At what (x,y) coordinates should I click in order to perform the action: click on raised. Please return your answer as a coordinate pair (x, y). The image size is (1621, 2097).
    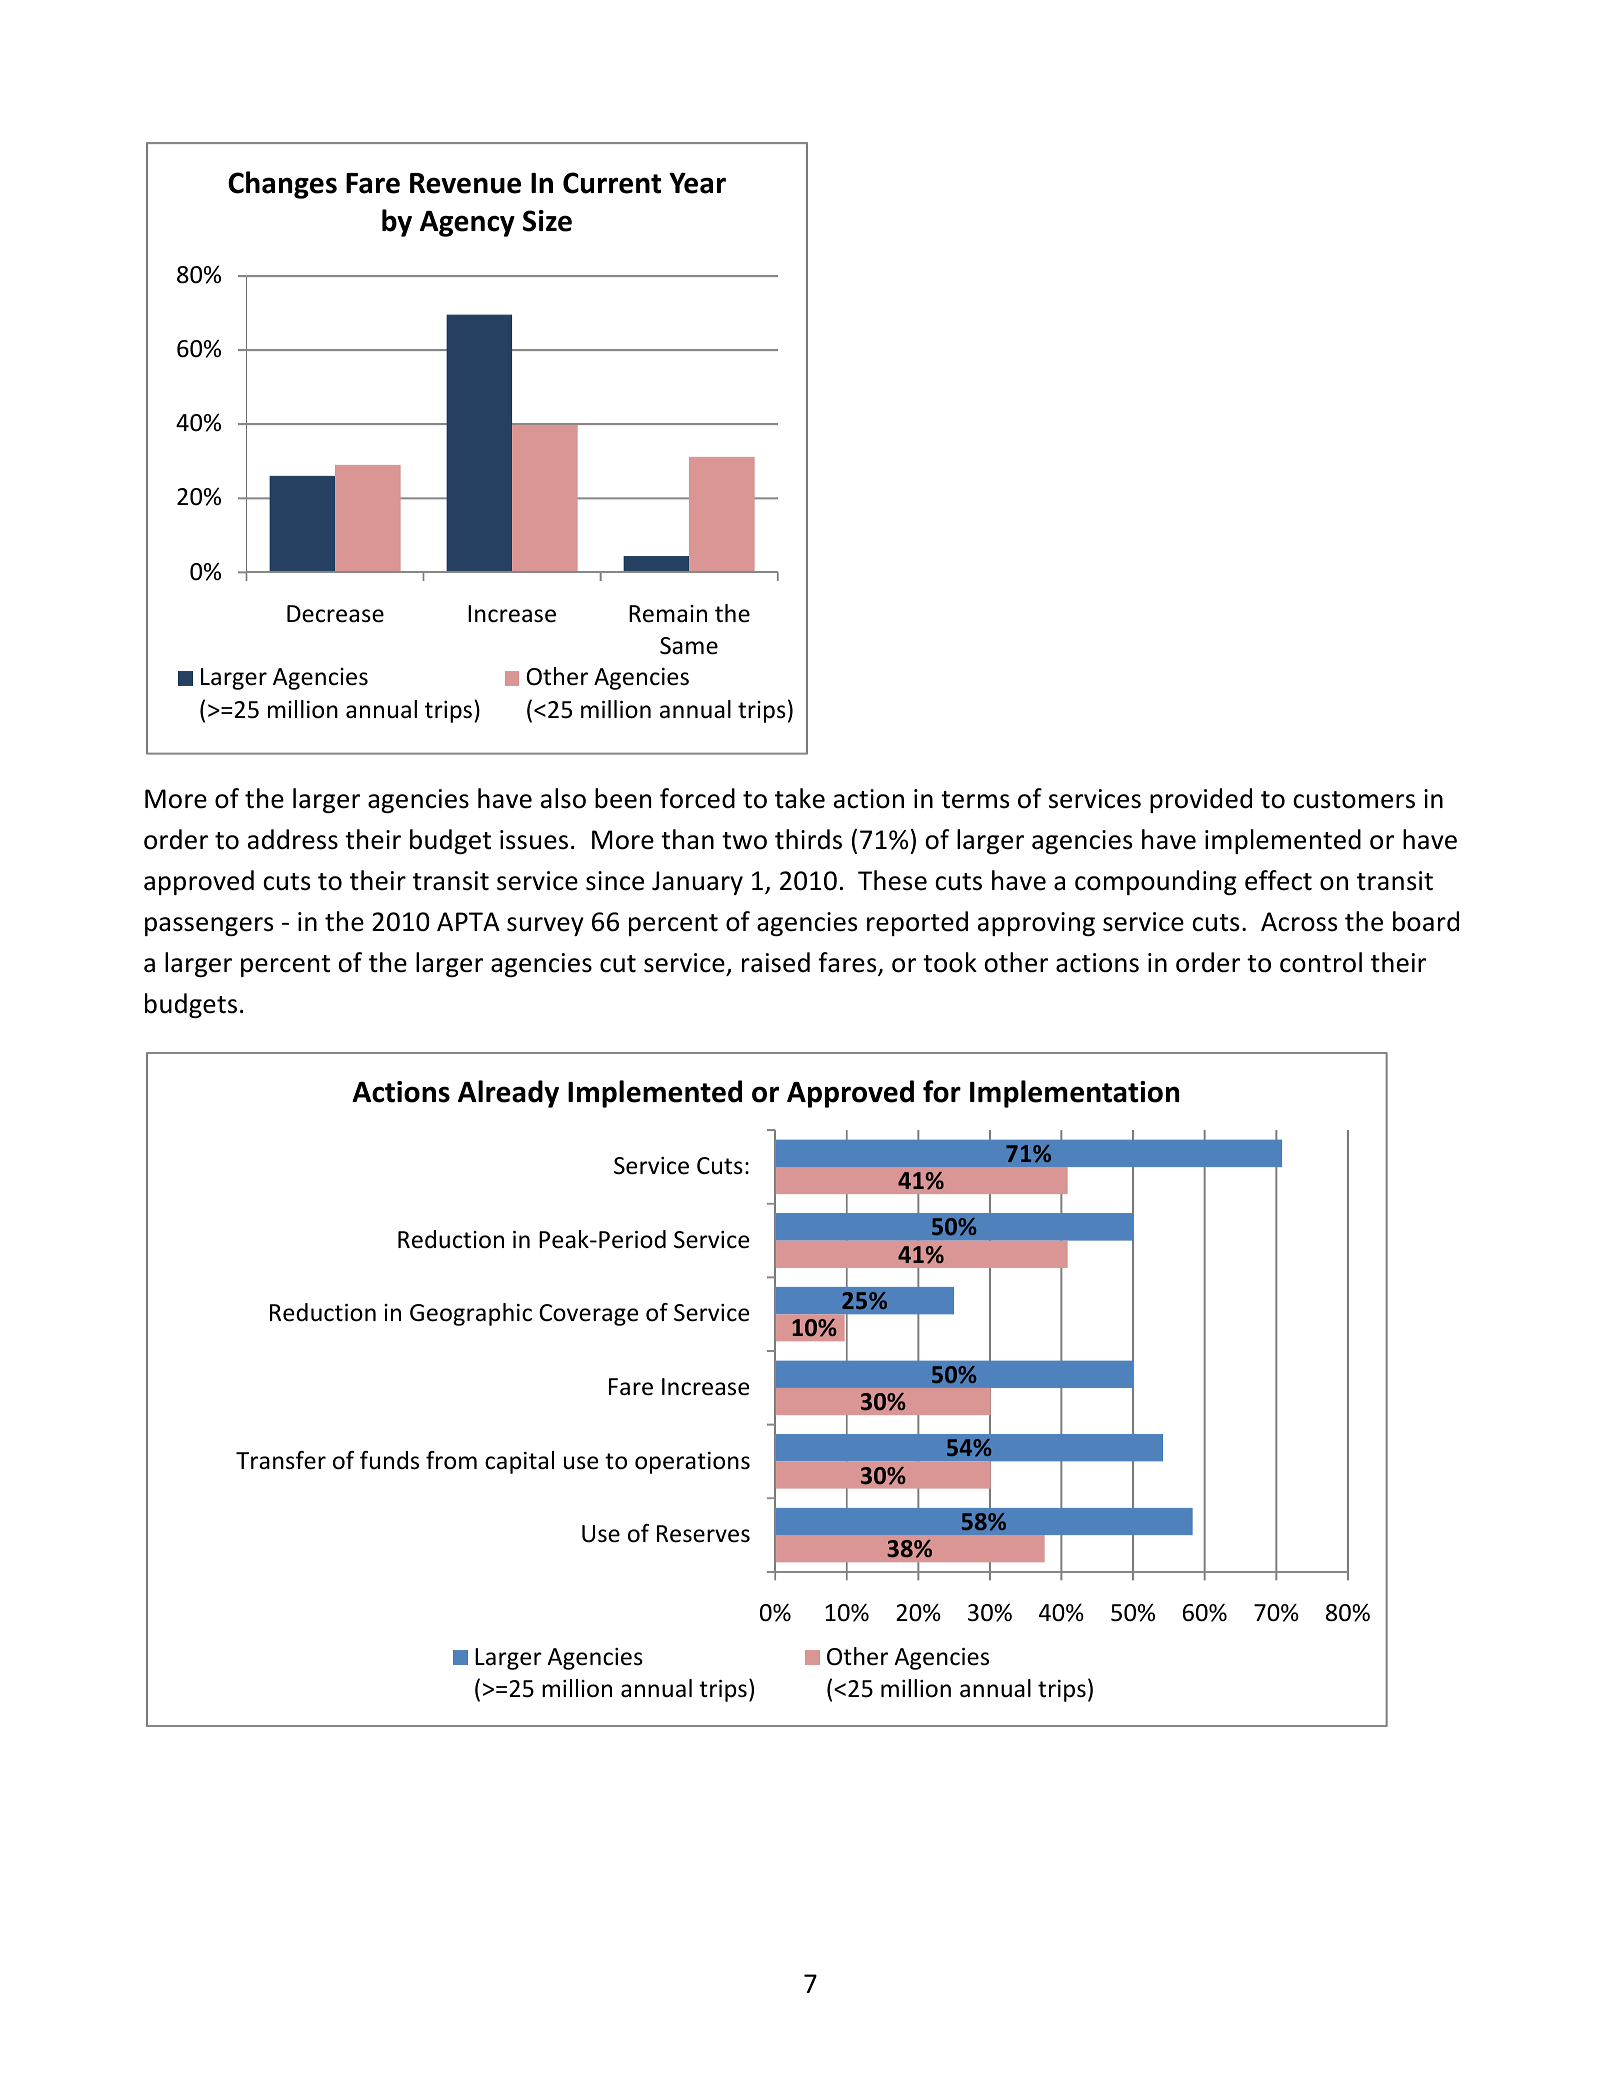
    Looking at the image, I should click on (776, 962).
